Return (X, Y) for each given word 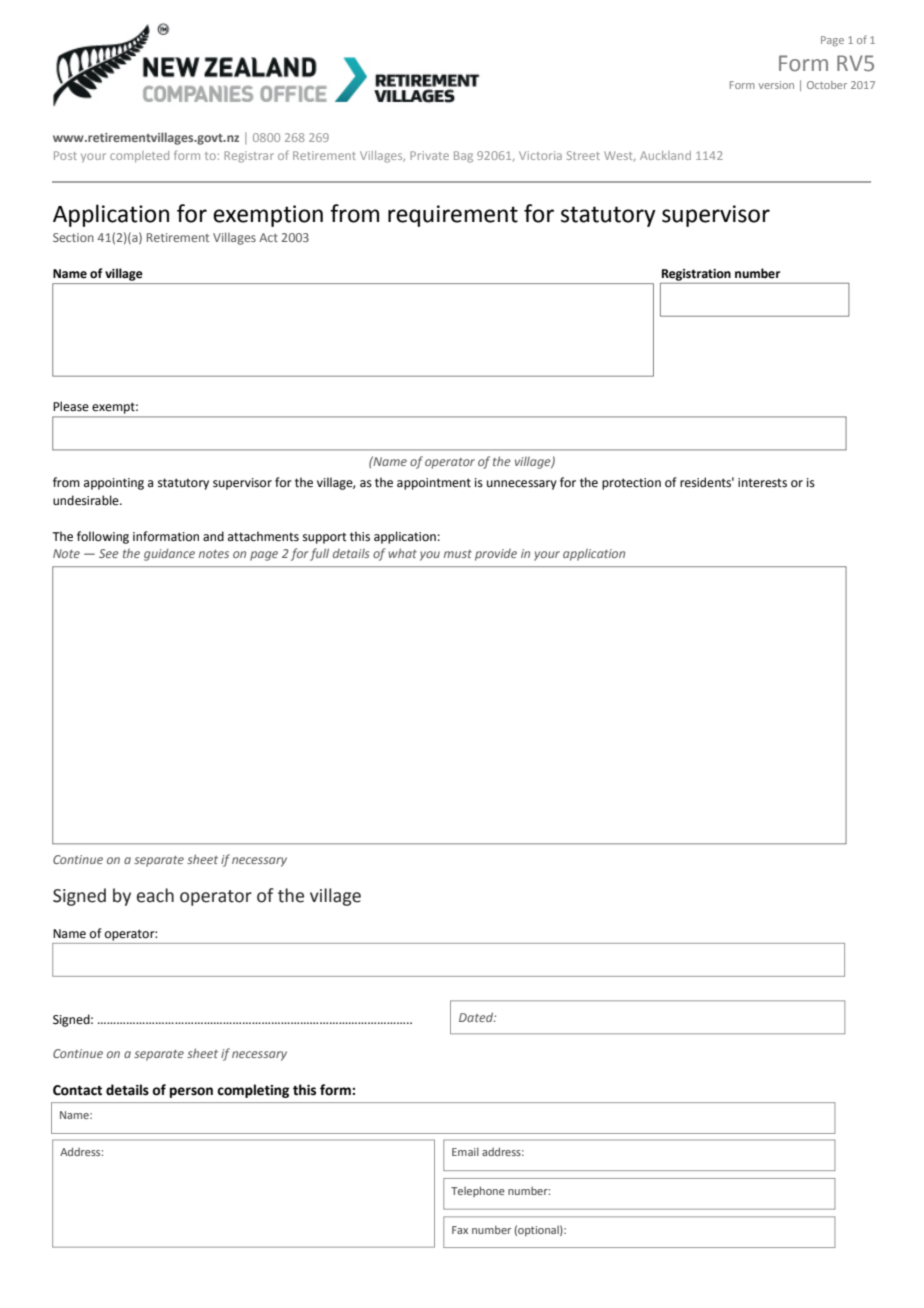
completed (139, 157)
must (458, 554)
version (776, 85)
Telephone (478, 1191)
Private (429, 155)
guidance (169, 555)
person (191, 1092)
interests (762, 483)
